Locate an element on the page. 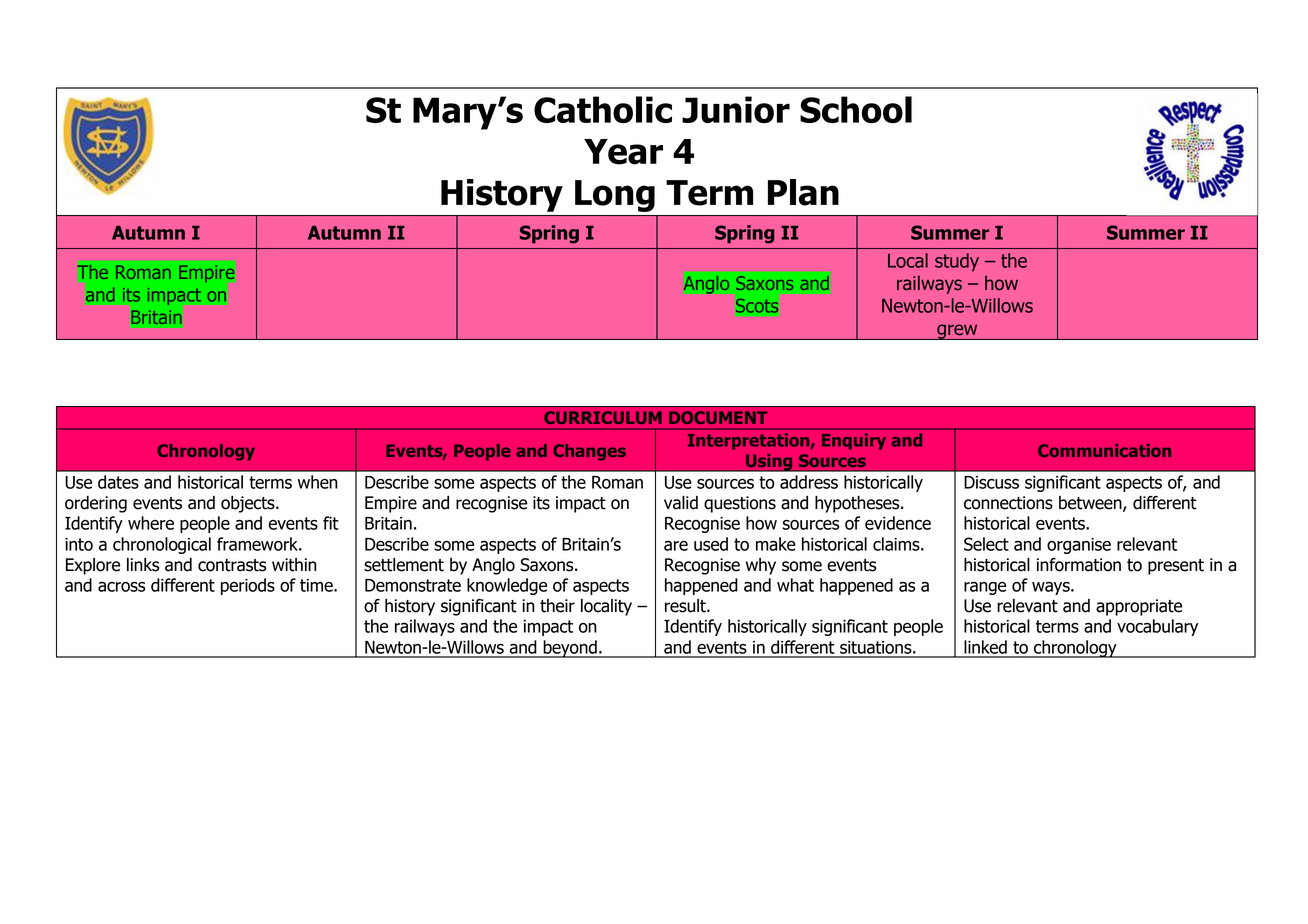 This document has height=924, width=1308. School is located at coordinates (856, 110).
